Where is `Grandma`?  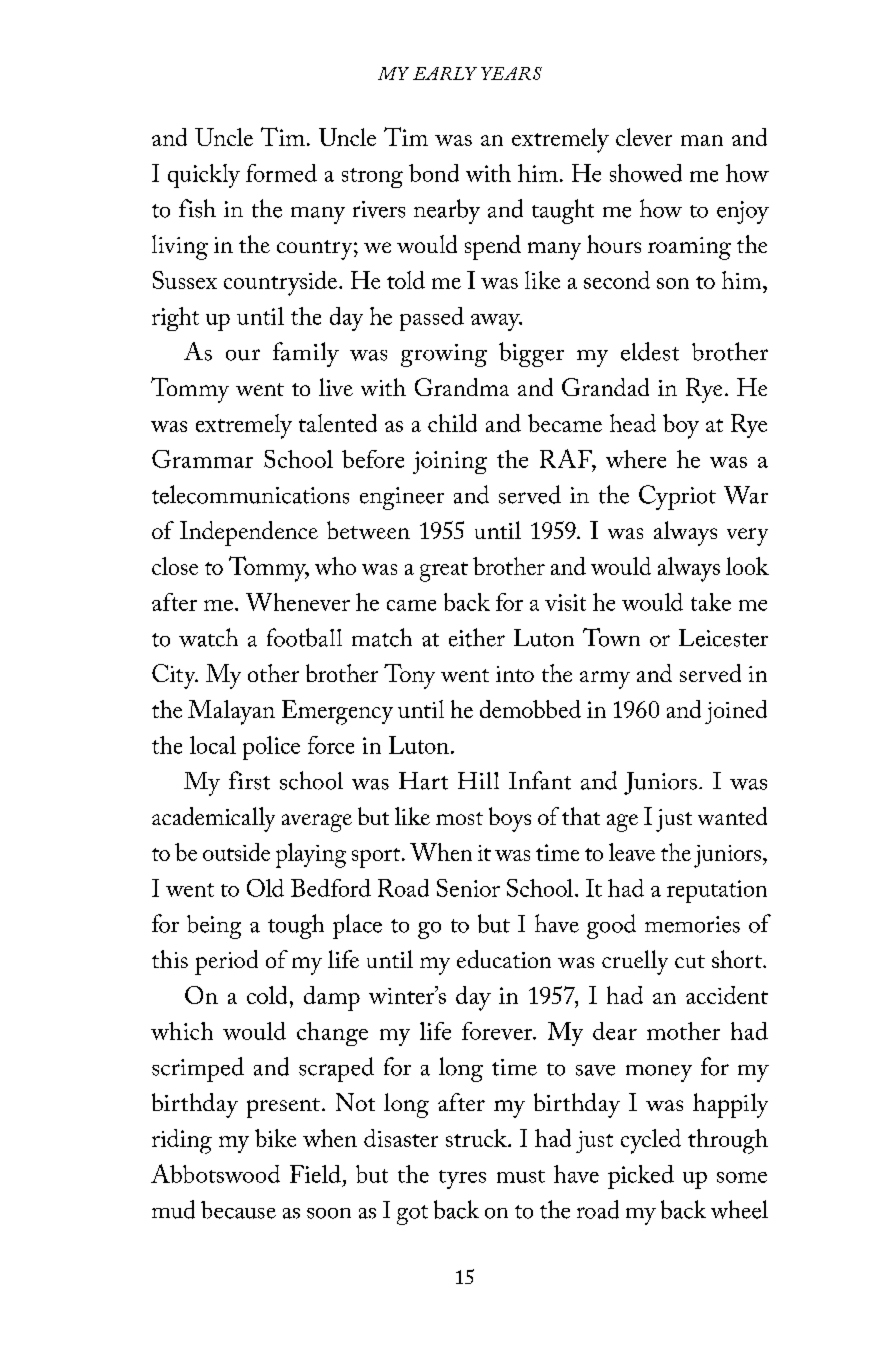
Grandma is located at coordinates (462, 387).
